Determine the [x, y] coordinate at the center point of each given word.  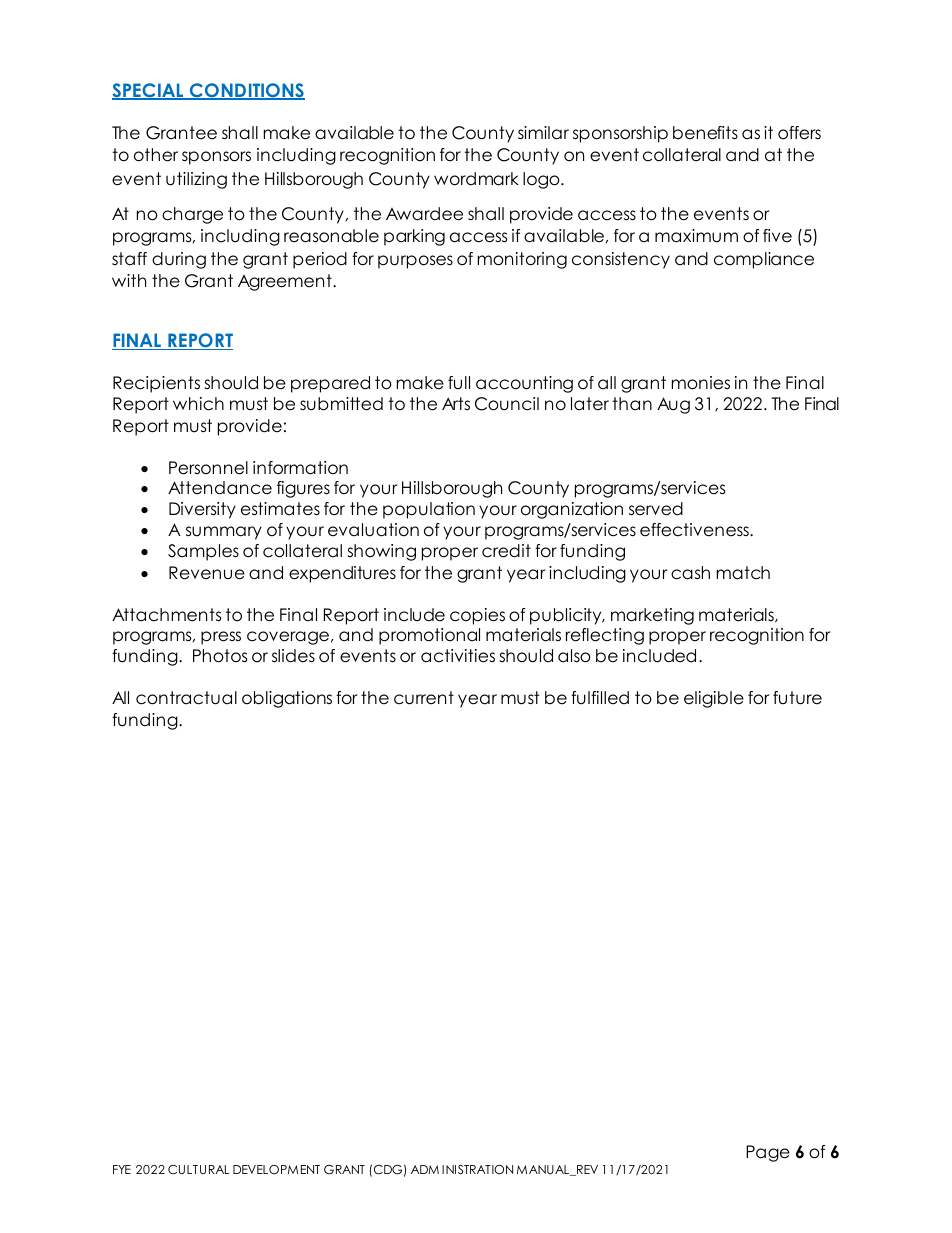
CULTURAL [198, 1170]
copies [477, 616]
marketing [652, 616]
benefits [705, 133]
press [221, 638]
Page [768, 1153]
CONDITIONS [246, 91]
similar [543, 133]
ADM [425, 1169]
